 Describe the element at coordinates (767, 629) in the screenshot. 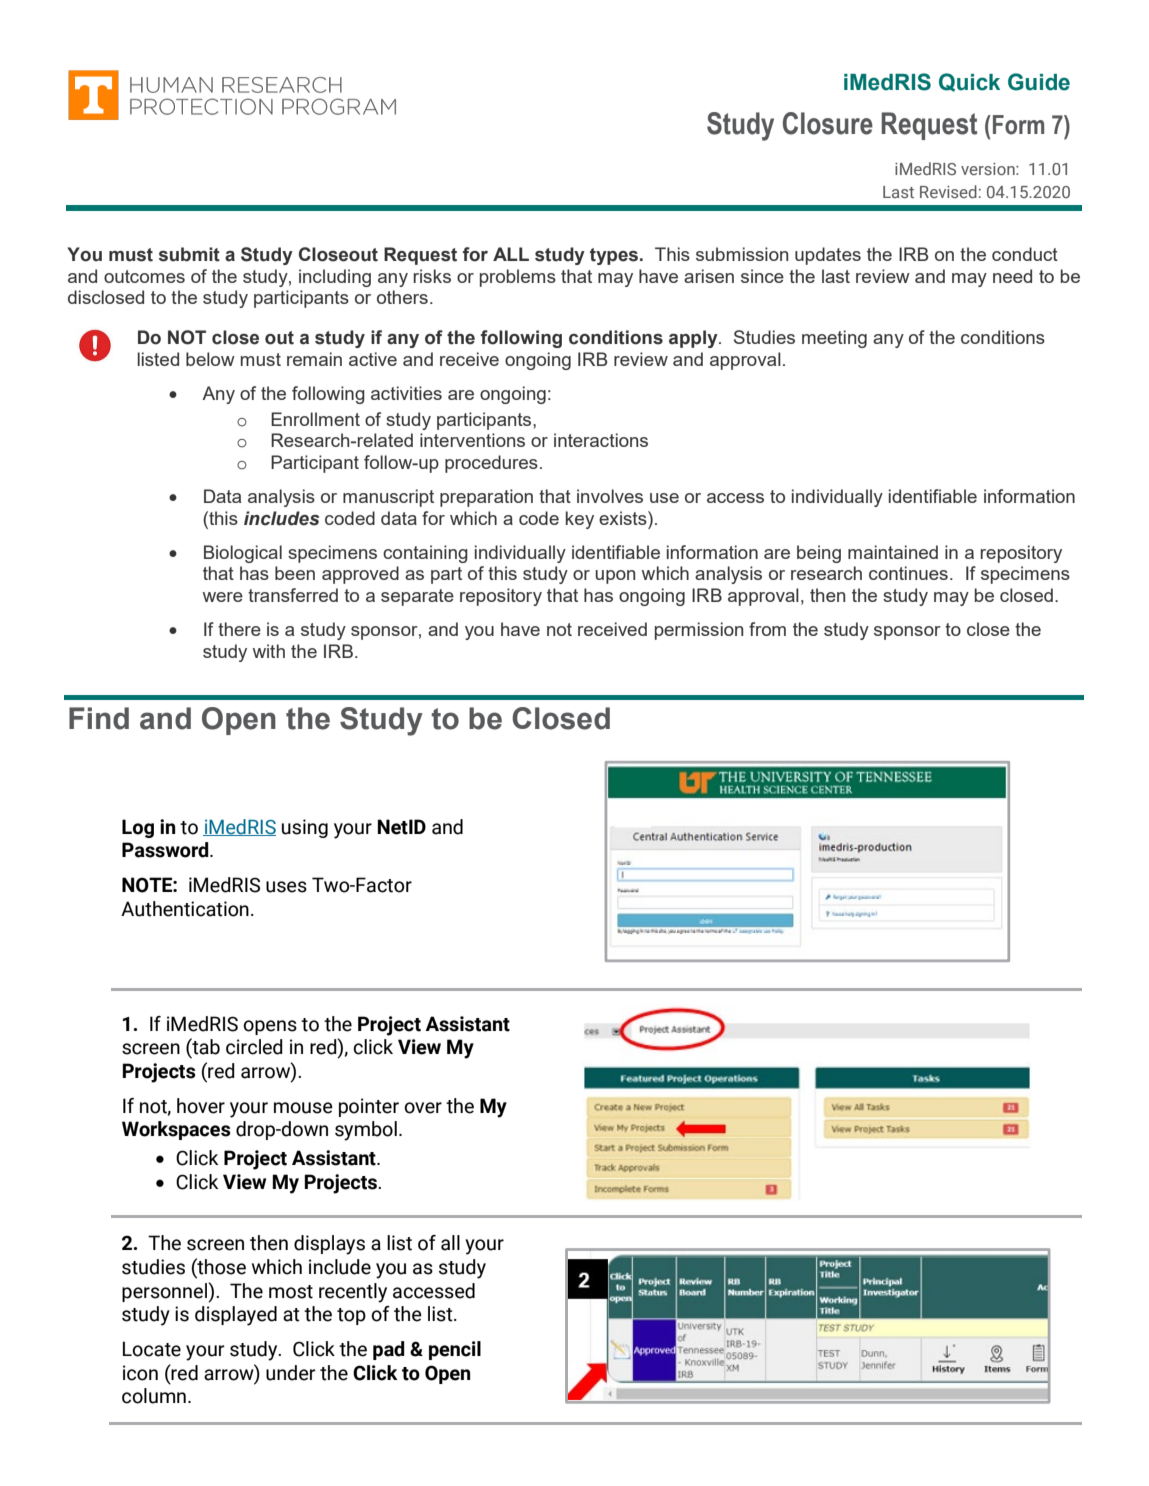

I see `from` at that location.
